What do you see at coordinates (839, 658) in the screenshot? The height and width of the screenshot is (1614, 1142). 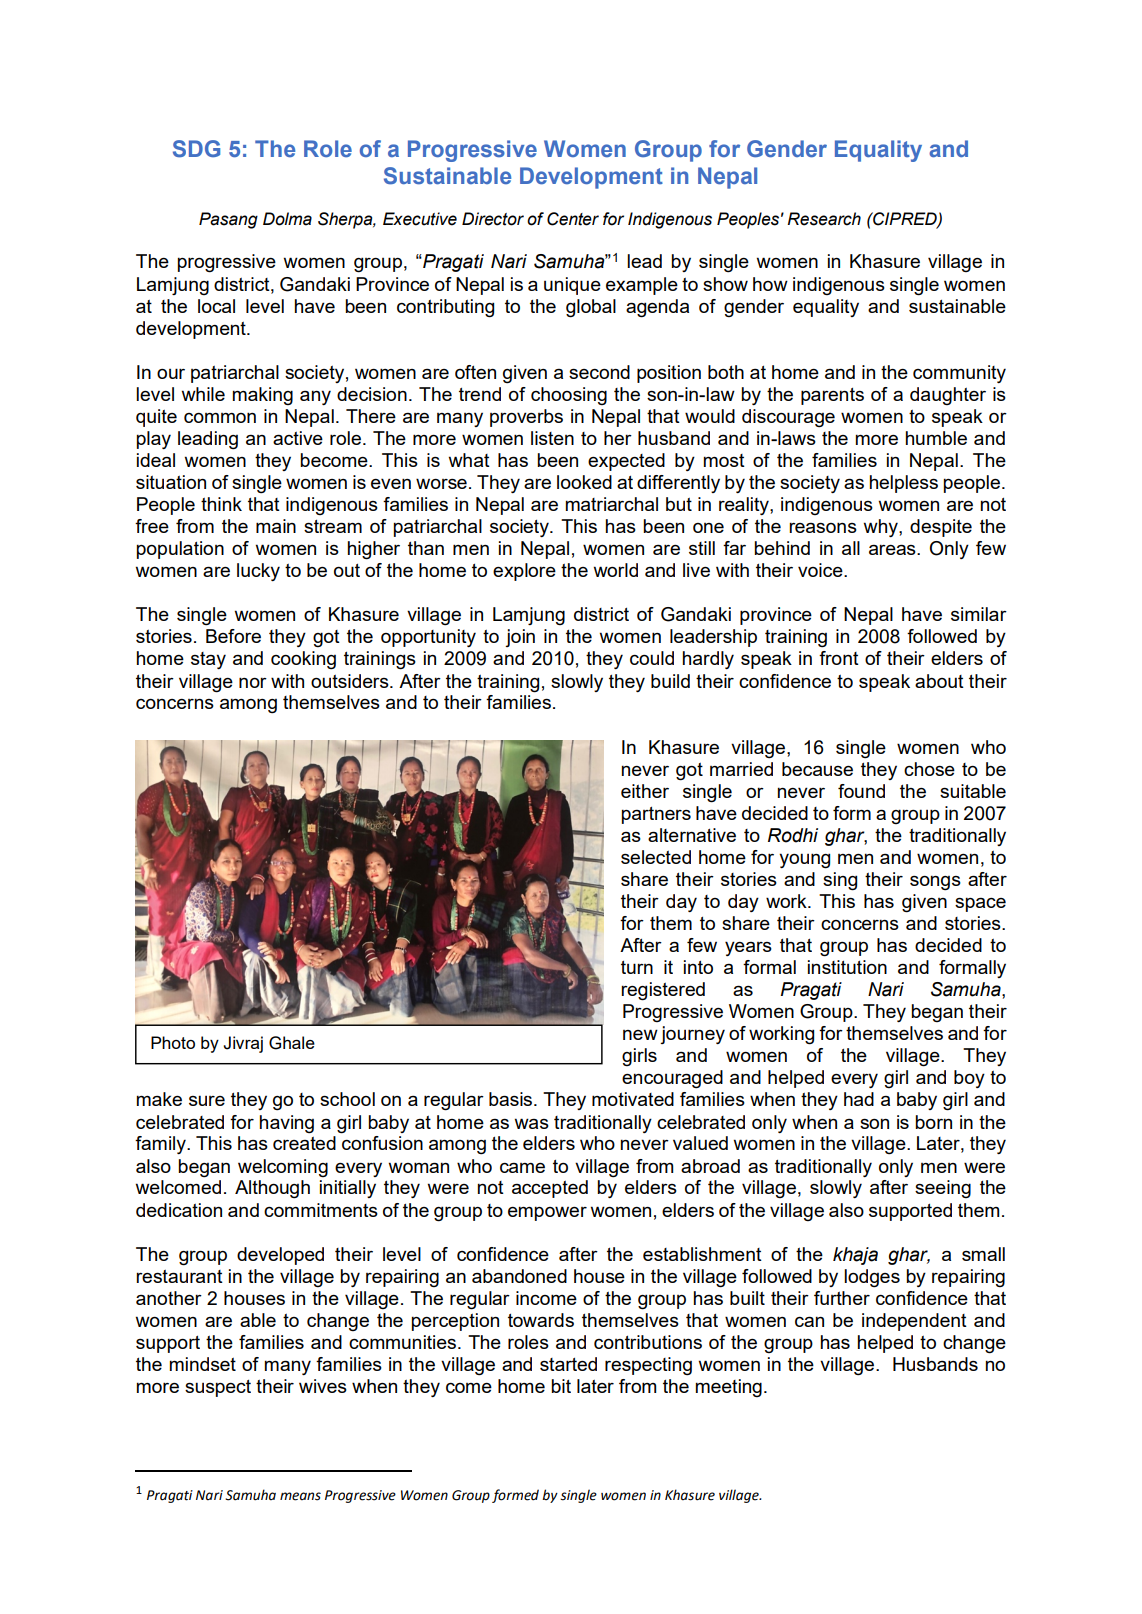 I see `front` at bounding box center [839, 658].
